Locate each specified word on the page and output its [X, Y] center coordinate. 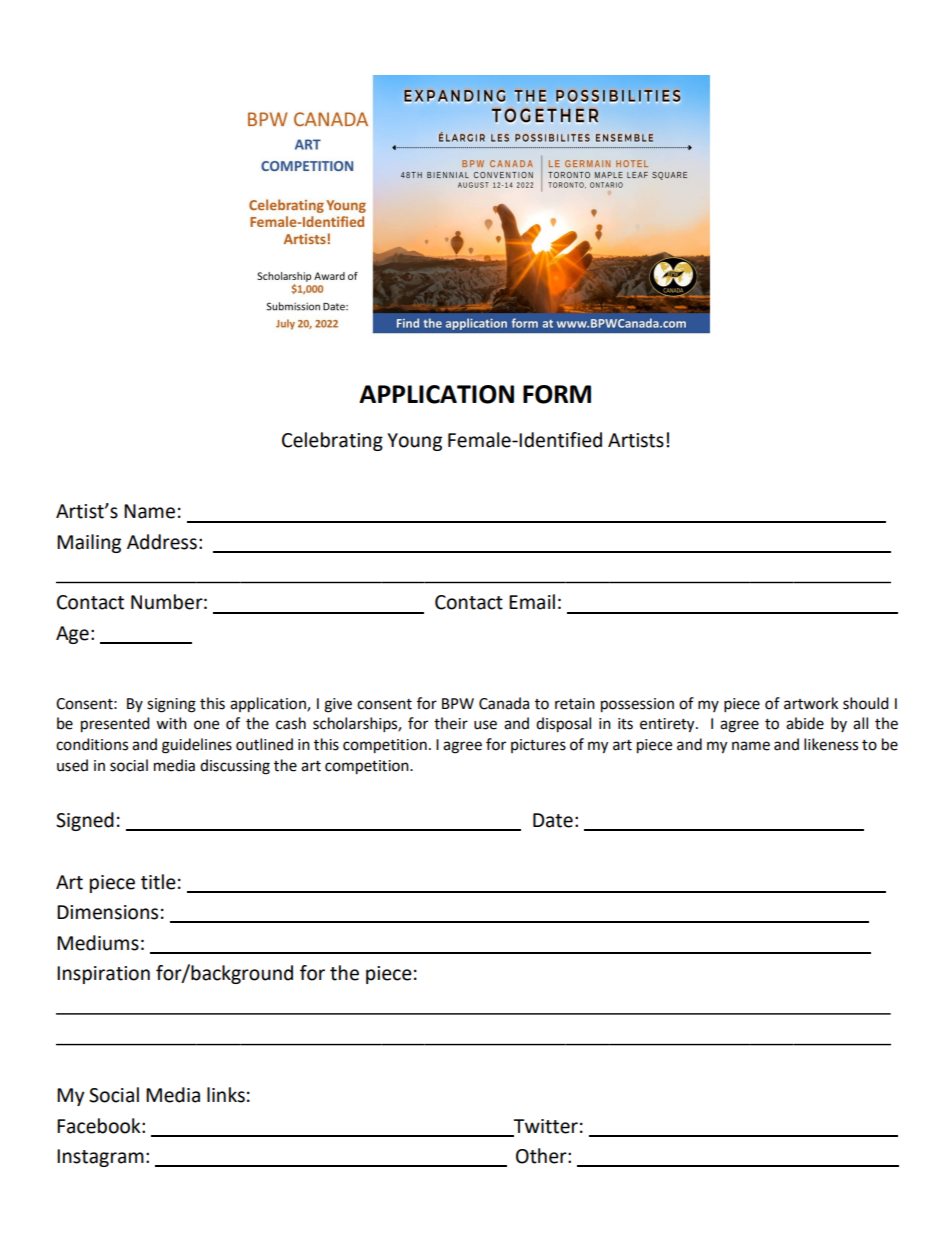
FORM [557, 394]
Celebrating [332, 441]
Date [553, 820]
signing [171, 705]
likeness [831, 744]
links [226, 1095]
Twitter [545, 1126]
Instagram [100, 1158]
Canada [504, 703]
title [158, 882]
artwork [811, 703]
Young [414, 442]
